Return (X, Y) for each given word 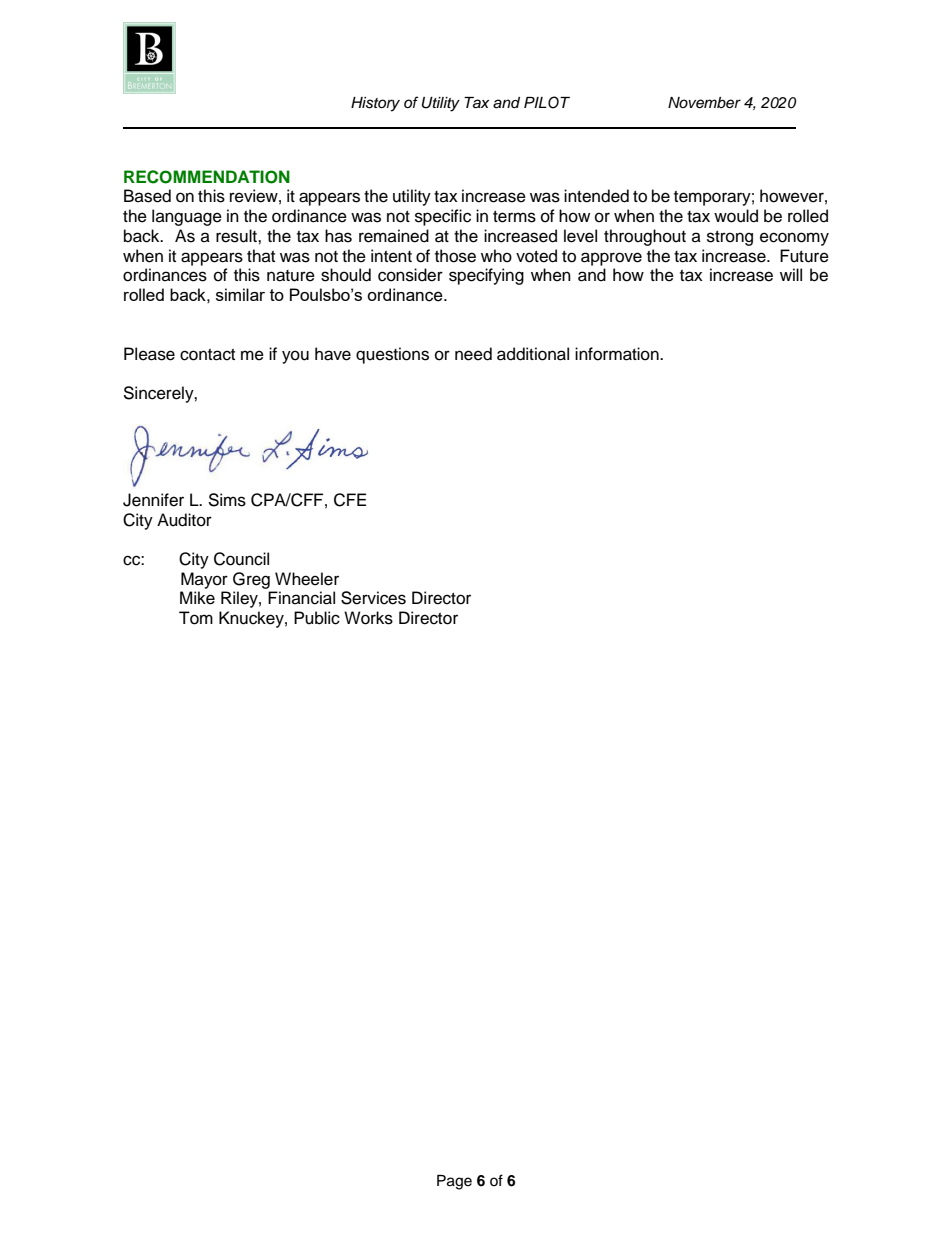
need (473, 354)
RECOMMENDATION (207, 177)
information (618, 354)
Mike (197, 598)
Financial (301, 598)
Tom (196, 618)
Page (454, 1182)
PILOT (547, 102)
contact (207, 355)
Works (368, 618)
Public (317, 618)
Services (373, 598)
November (704, 103)
